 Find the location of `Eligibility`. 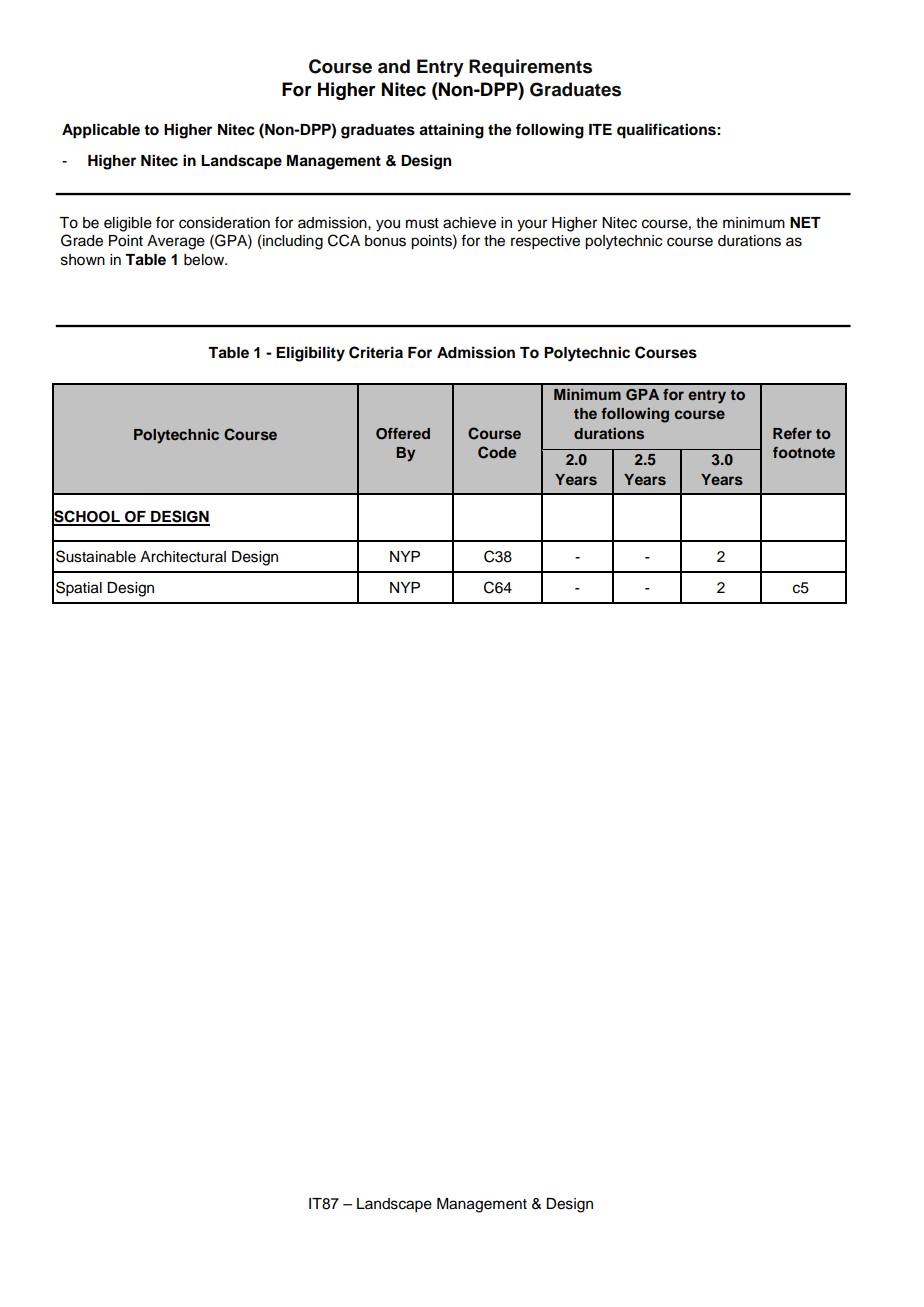

Eligibility is located at coordinates (310, 354).
